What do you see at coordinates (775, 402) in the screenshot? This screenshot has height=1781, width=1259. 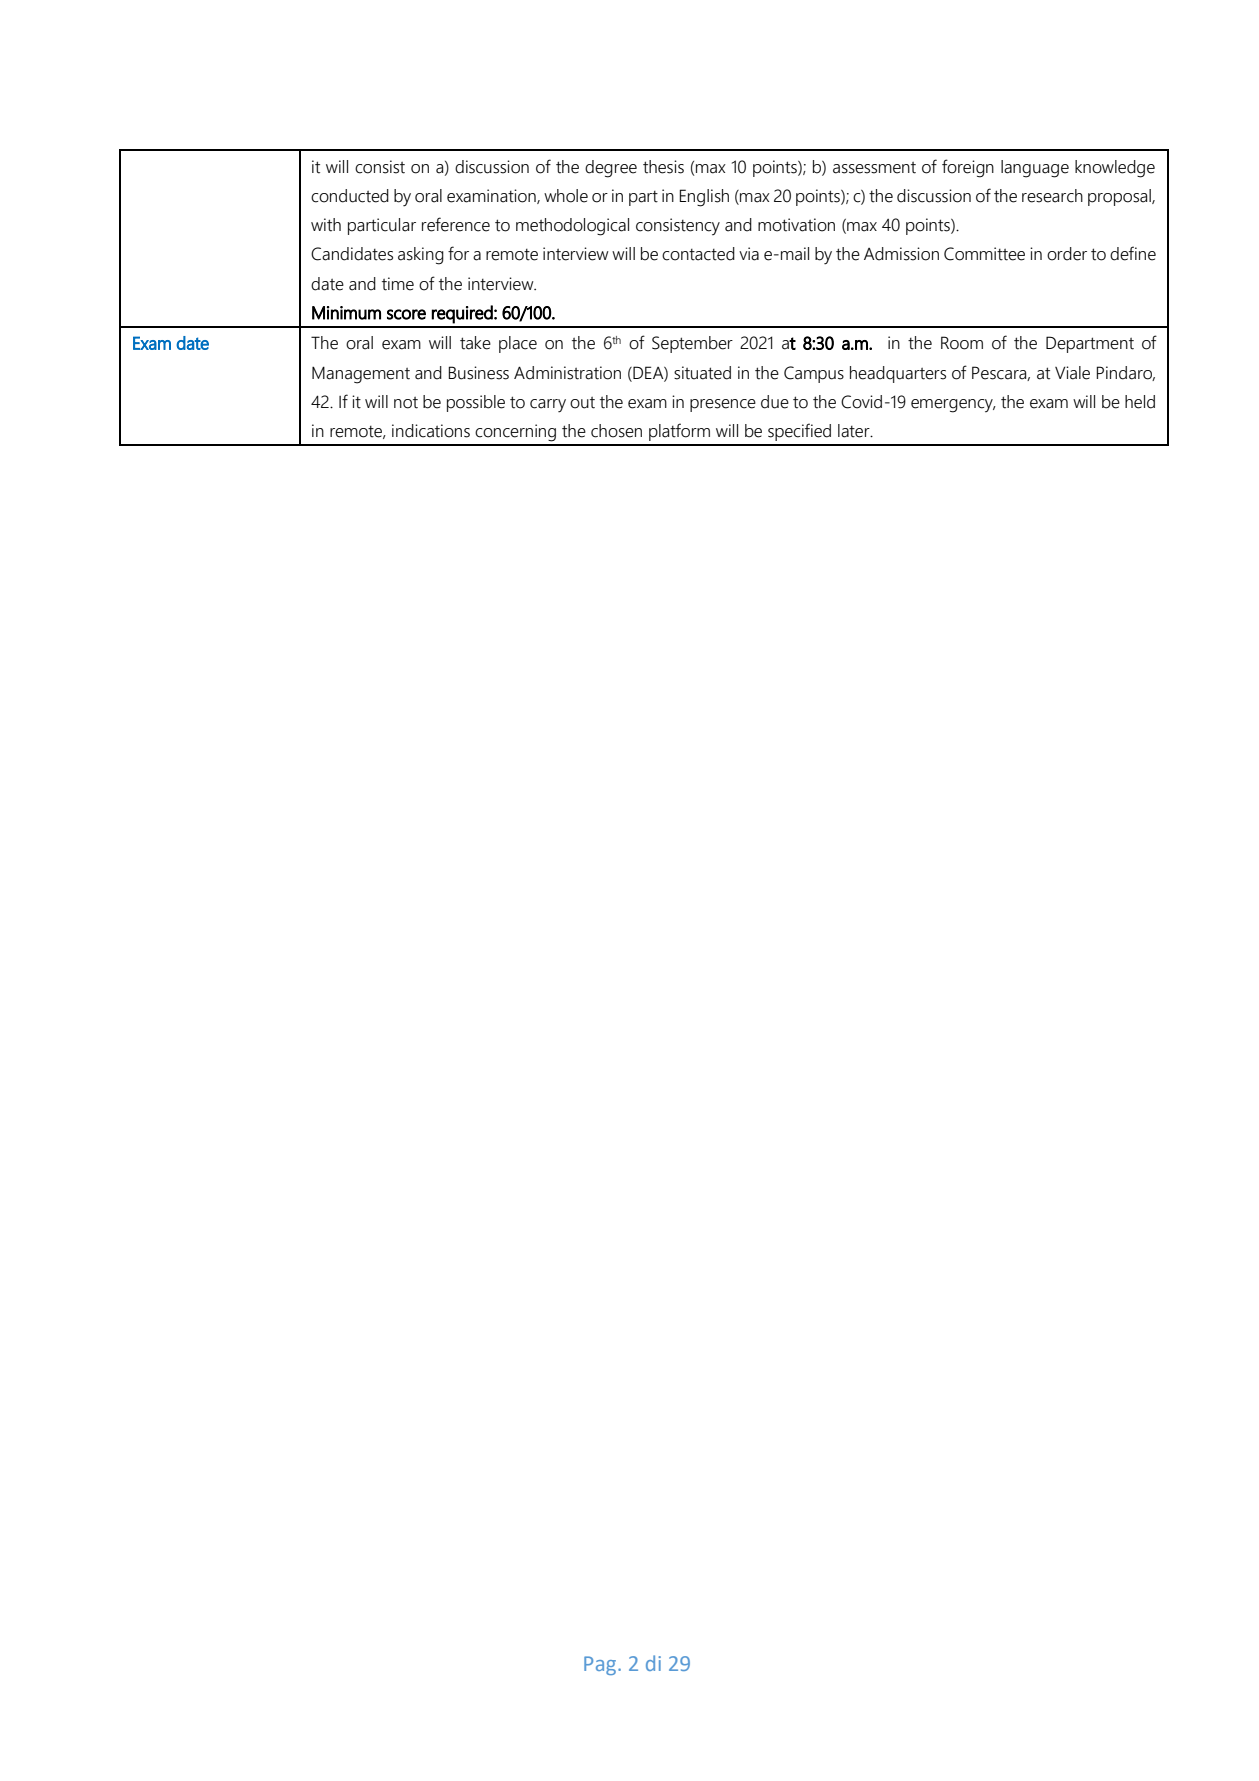 I see `due` at bounding box center [775, 402].
